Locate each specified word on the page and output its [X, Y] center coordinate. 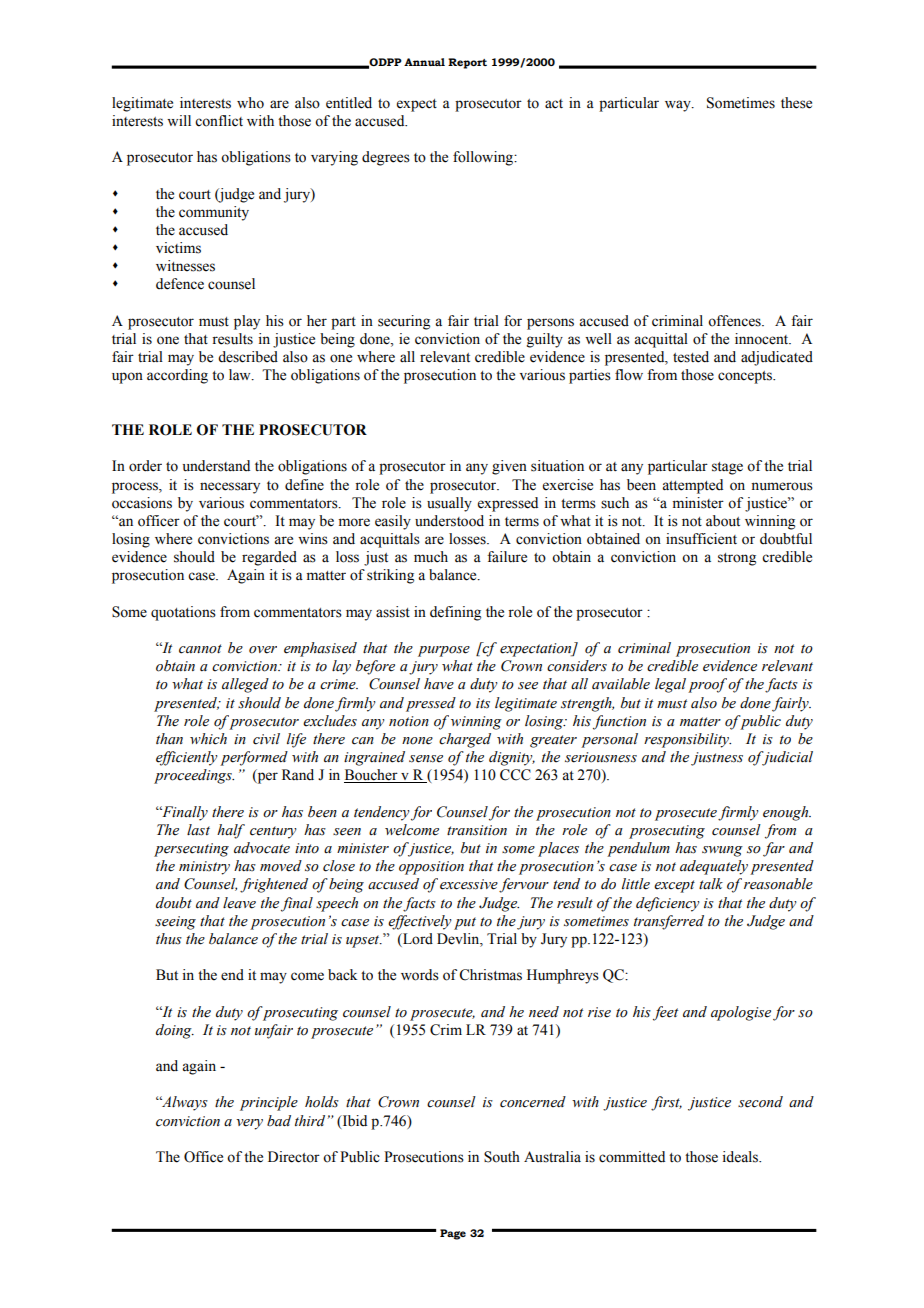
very [249, 1124]
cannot [200, 649]
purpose [444, 651]
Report [467, 63]
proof [707, 685]
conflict [219, 121]
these [796, 103]
